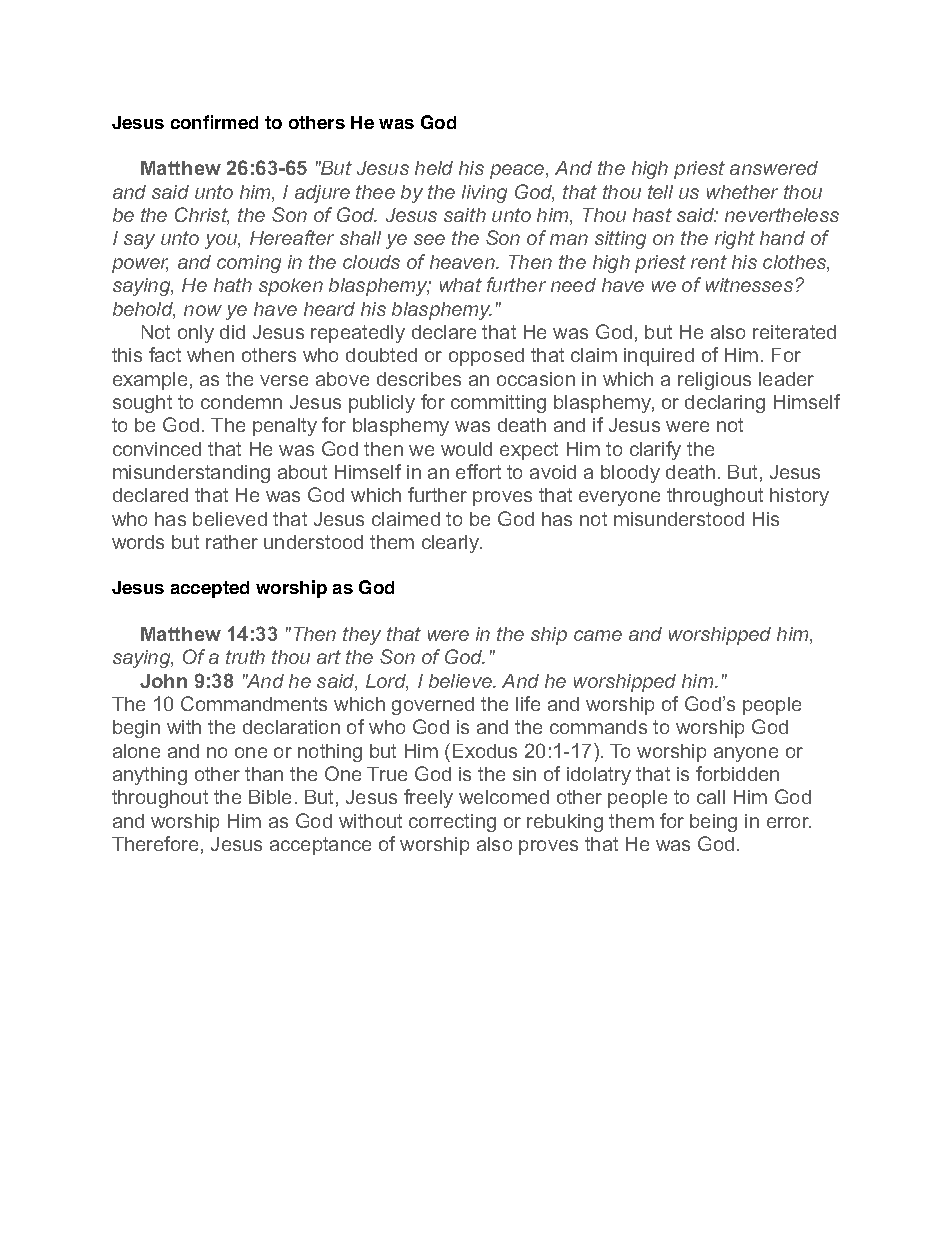 The width and height of the image is (952, 1233). I want to click on confirmed, so click(214, 122).
